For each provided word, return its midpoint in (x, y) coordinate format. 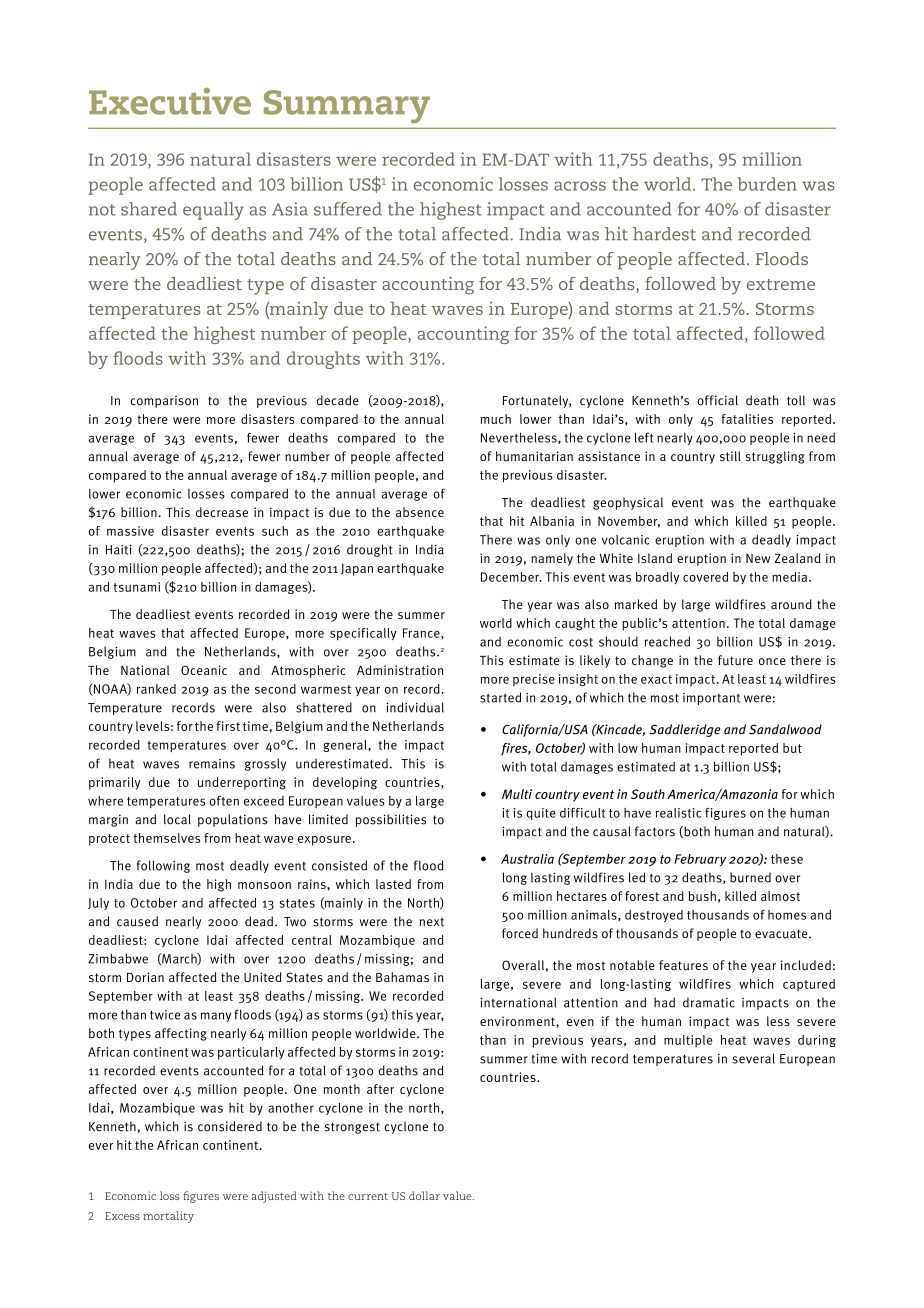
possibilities (391, 820)
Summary (347, 106)
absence (420, 512)
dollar (424, 1195)
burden (767, 184)
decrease (222, 512)
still (730, 456)
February (700, 860)
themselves (166, 838)
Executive (170, 101)
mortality (168, 1217)
